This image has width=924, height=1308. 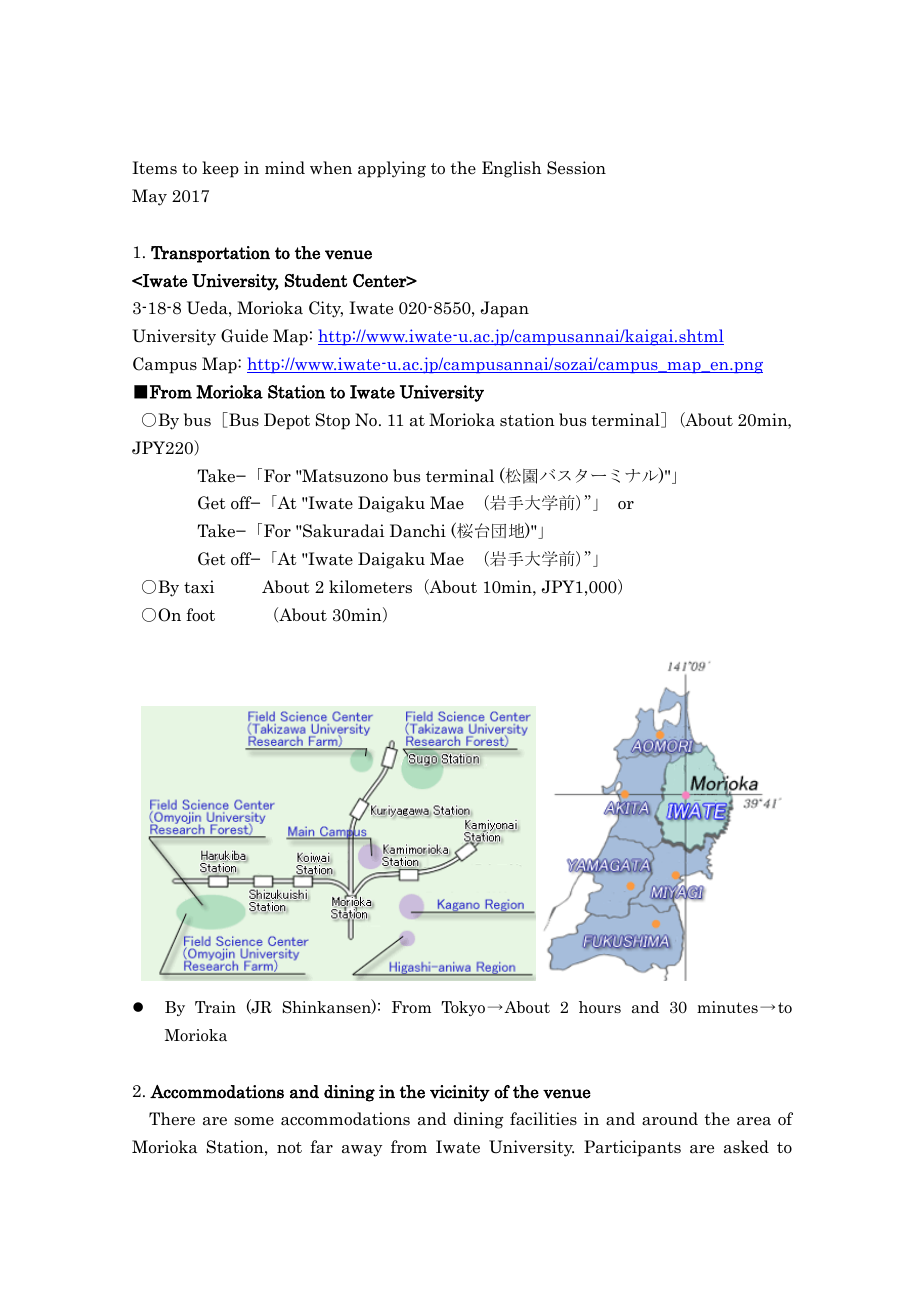 I want to click on around, so click(x=670, y=1119).
